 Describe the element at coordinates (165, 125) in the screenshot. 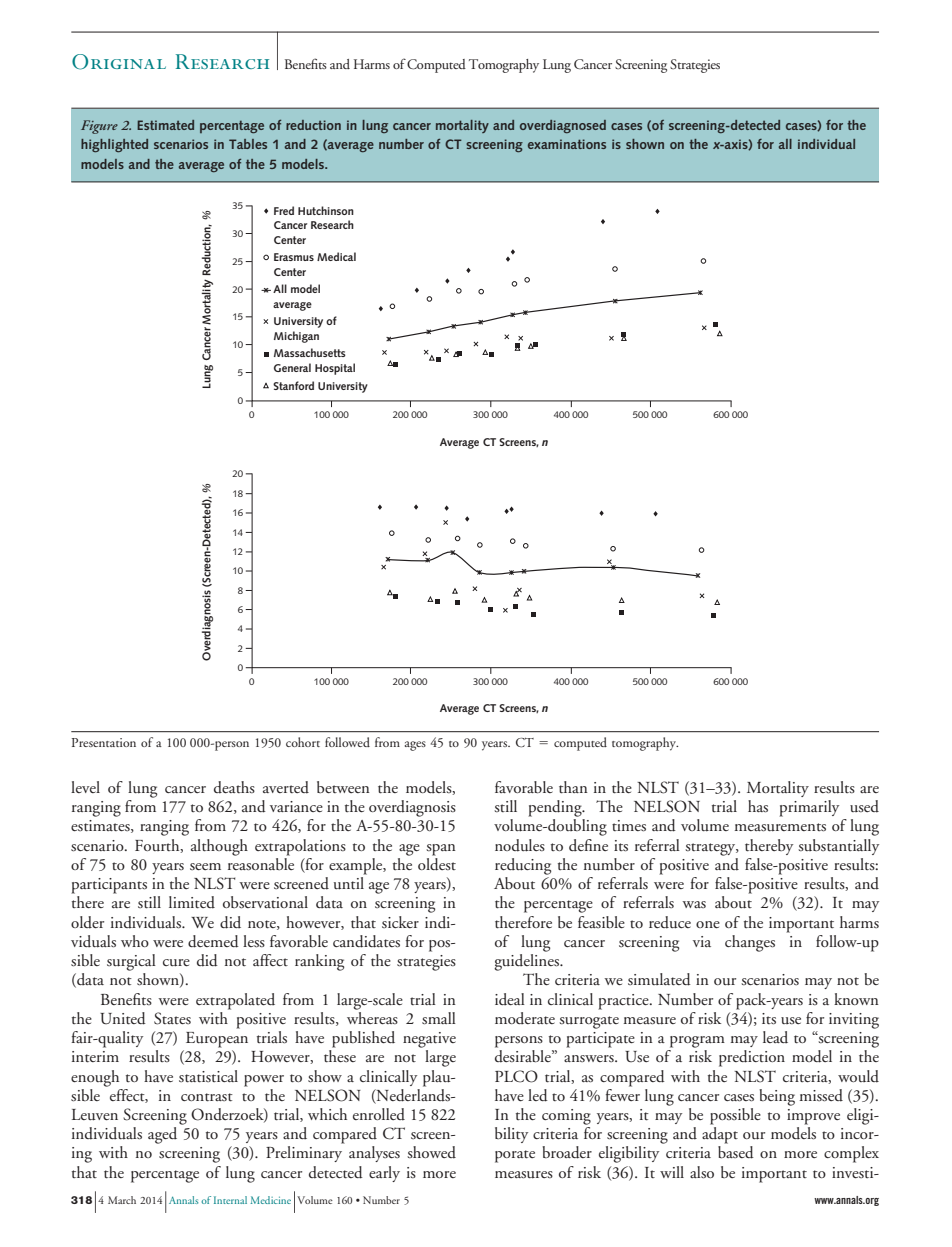

I see `Estimated` at that location.
